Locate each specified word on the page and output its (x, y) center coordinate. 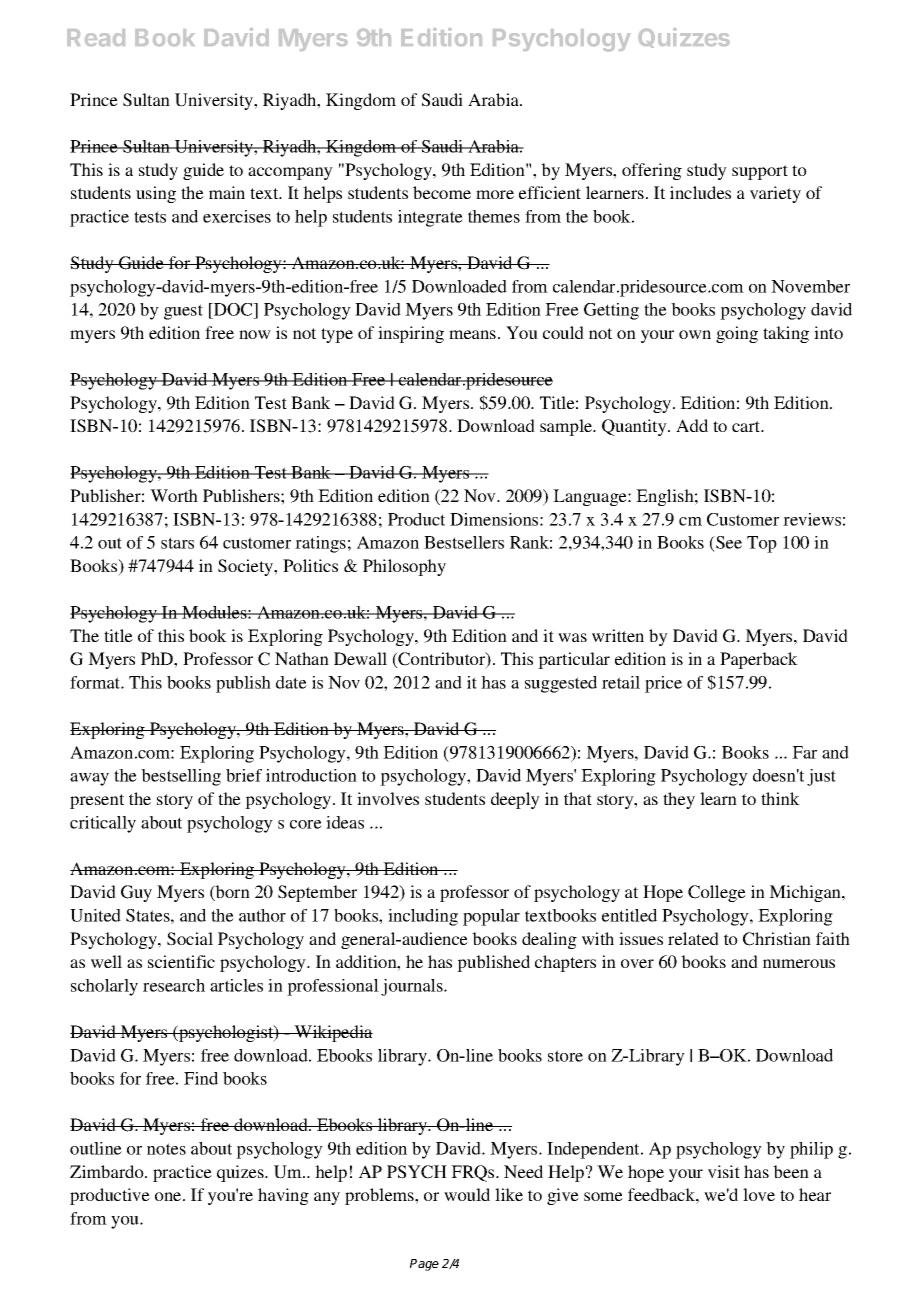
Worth (174, 495)
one (169, 1196)
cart (747, 426)
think (780, 798)
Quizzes (684, 38)
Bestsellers (464, 542)
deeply (515, 800)
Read (96, 38)
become (442, 192)
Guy (136, 893)
